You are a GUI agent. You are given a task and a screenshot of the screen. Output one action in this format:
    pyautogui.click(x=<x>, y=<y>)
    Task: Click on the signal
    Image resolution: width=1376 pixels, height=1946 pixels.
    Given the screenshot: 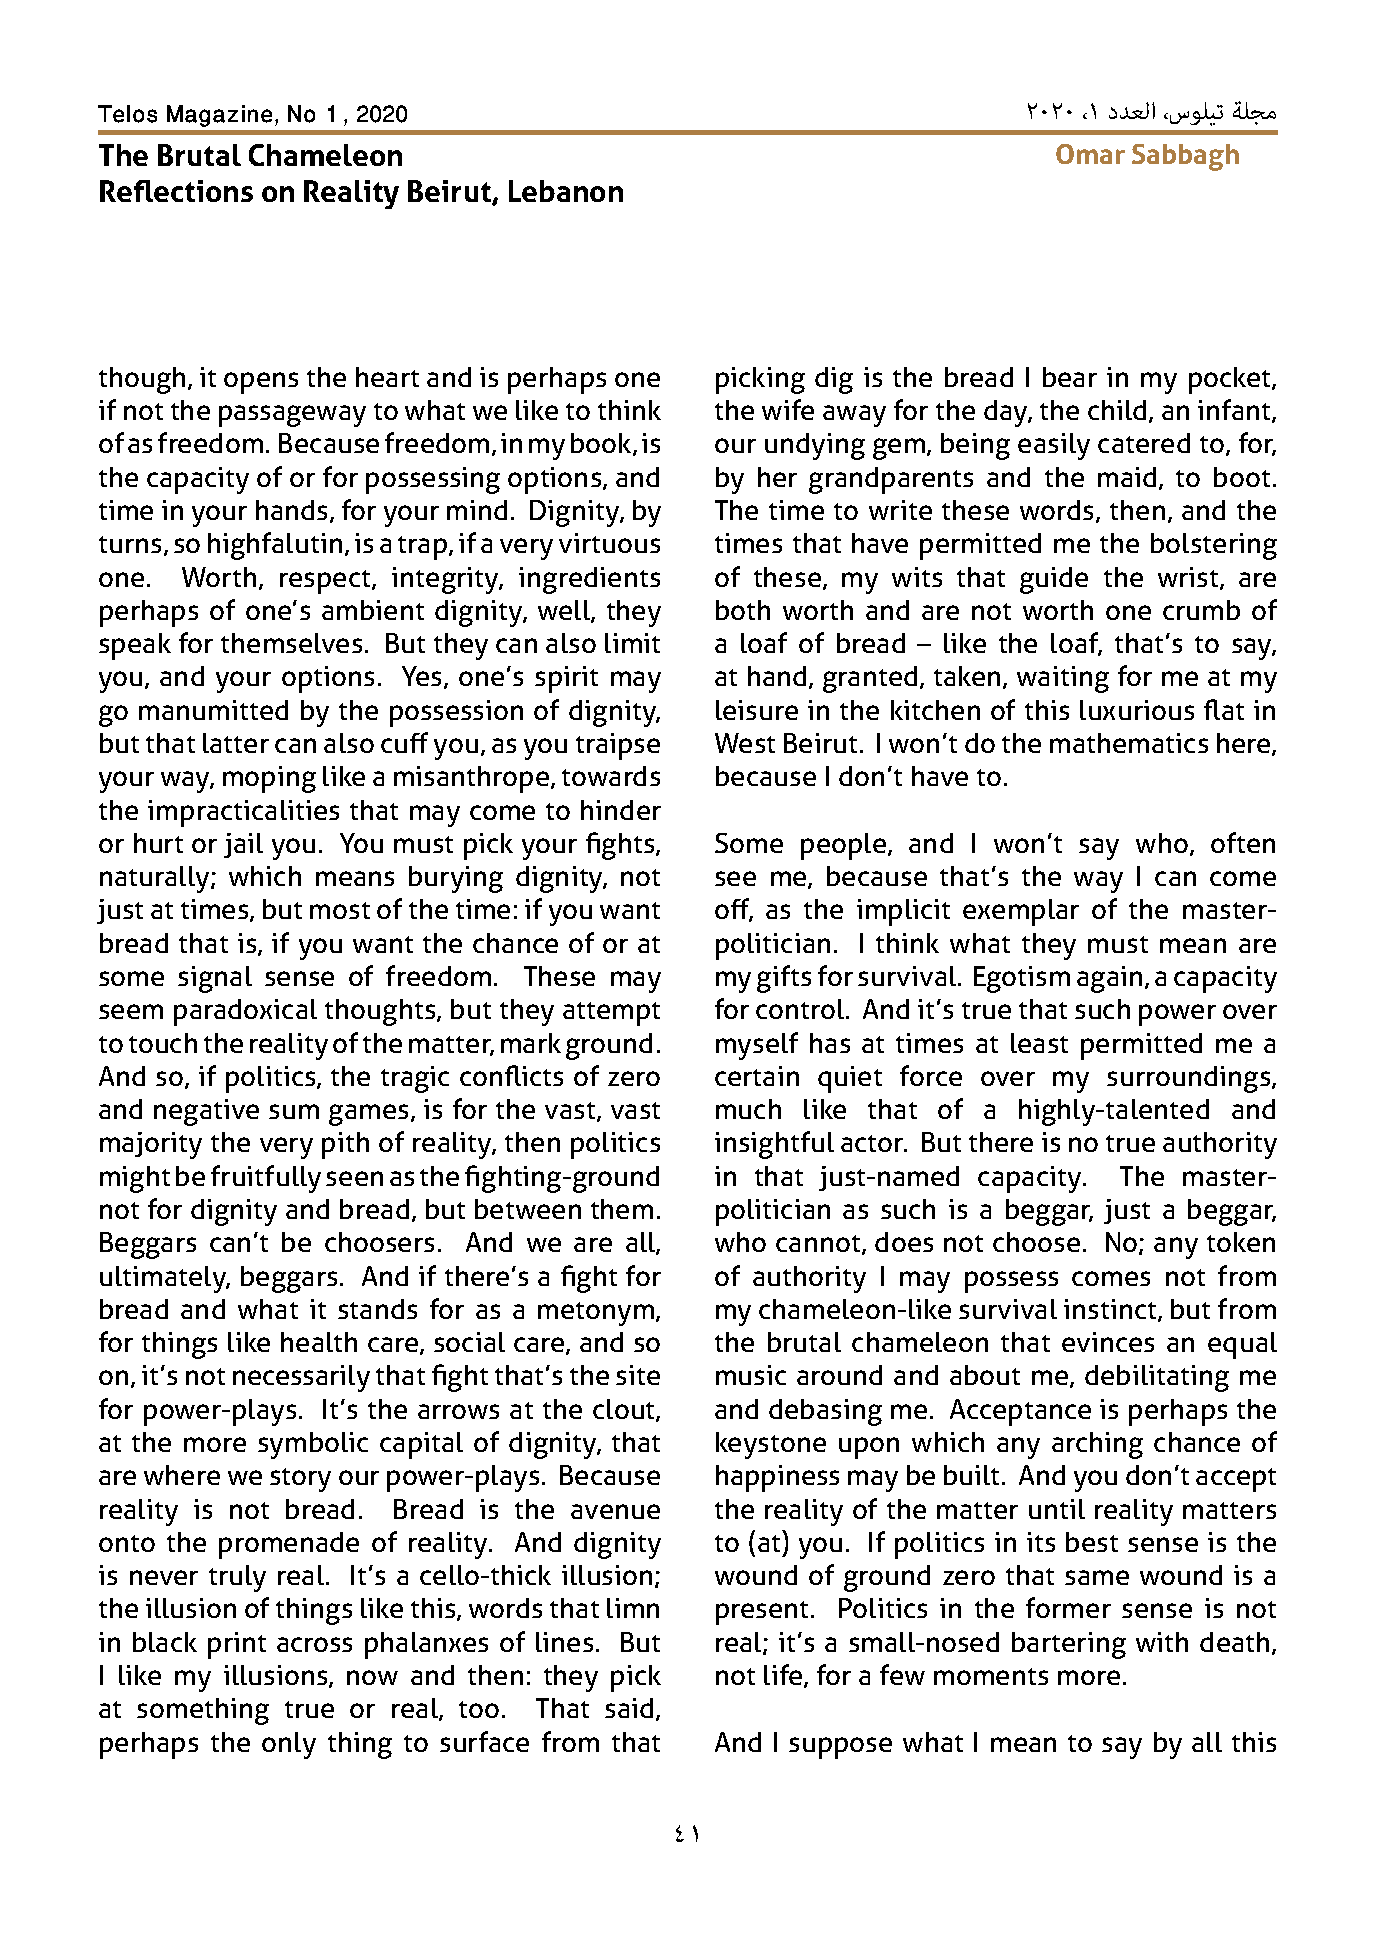 What is the action you would take?
    pyautogui.click(x=215, y=979)
